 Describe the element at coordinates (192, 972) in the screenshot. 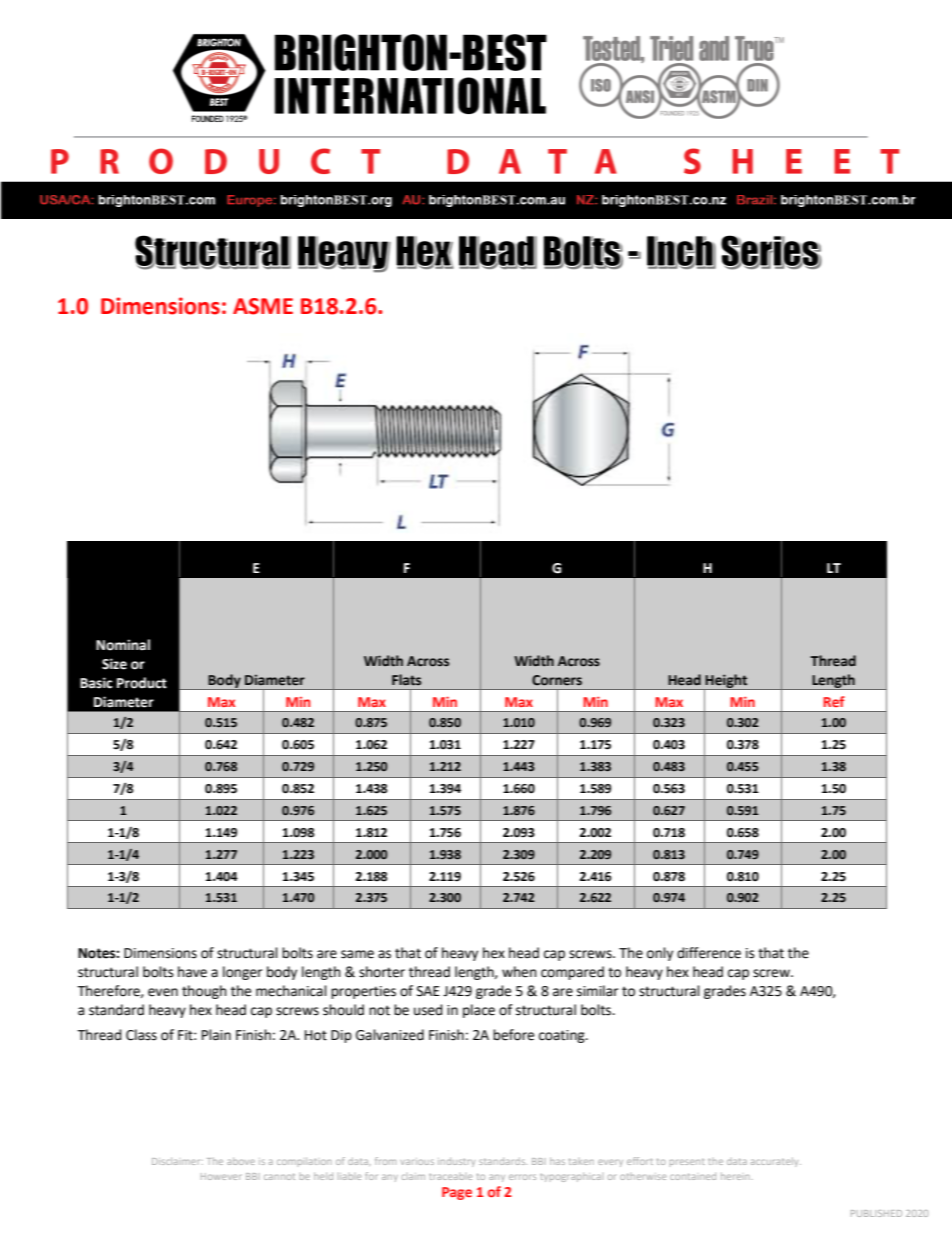

I see `have` at that location.
